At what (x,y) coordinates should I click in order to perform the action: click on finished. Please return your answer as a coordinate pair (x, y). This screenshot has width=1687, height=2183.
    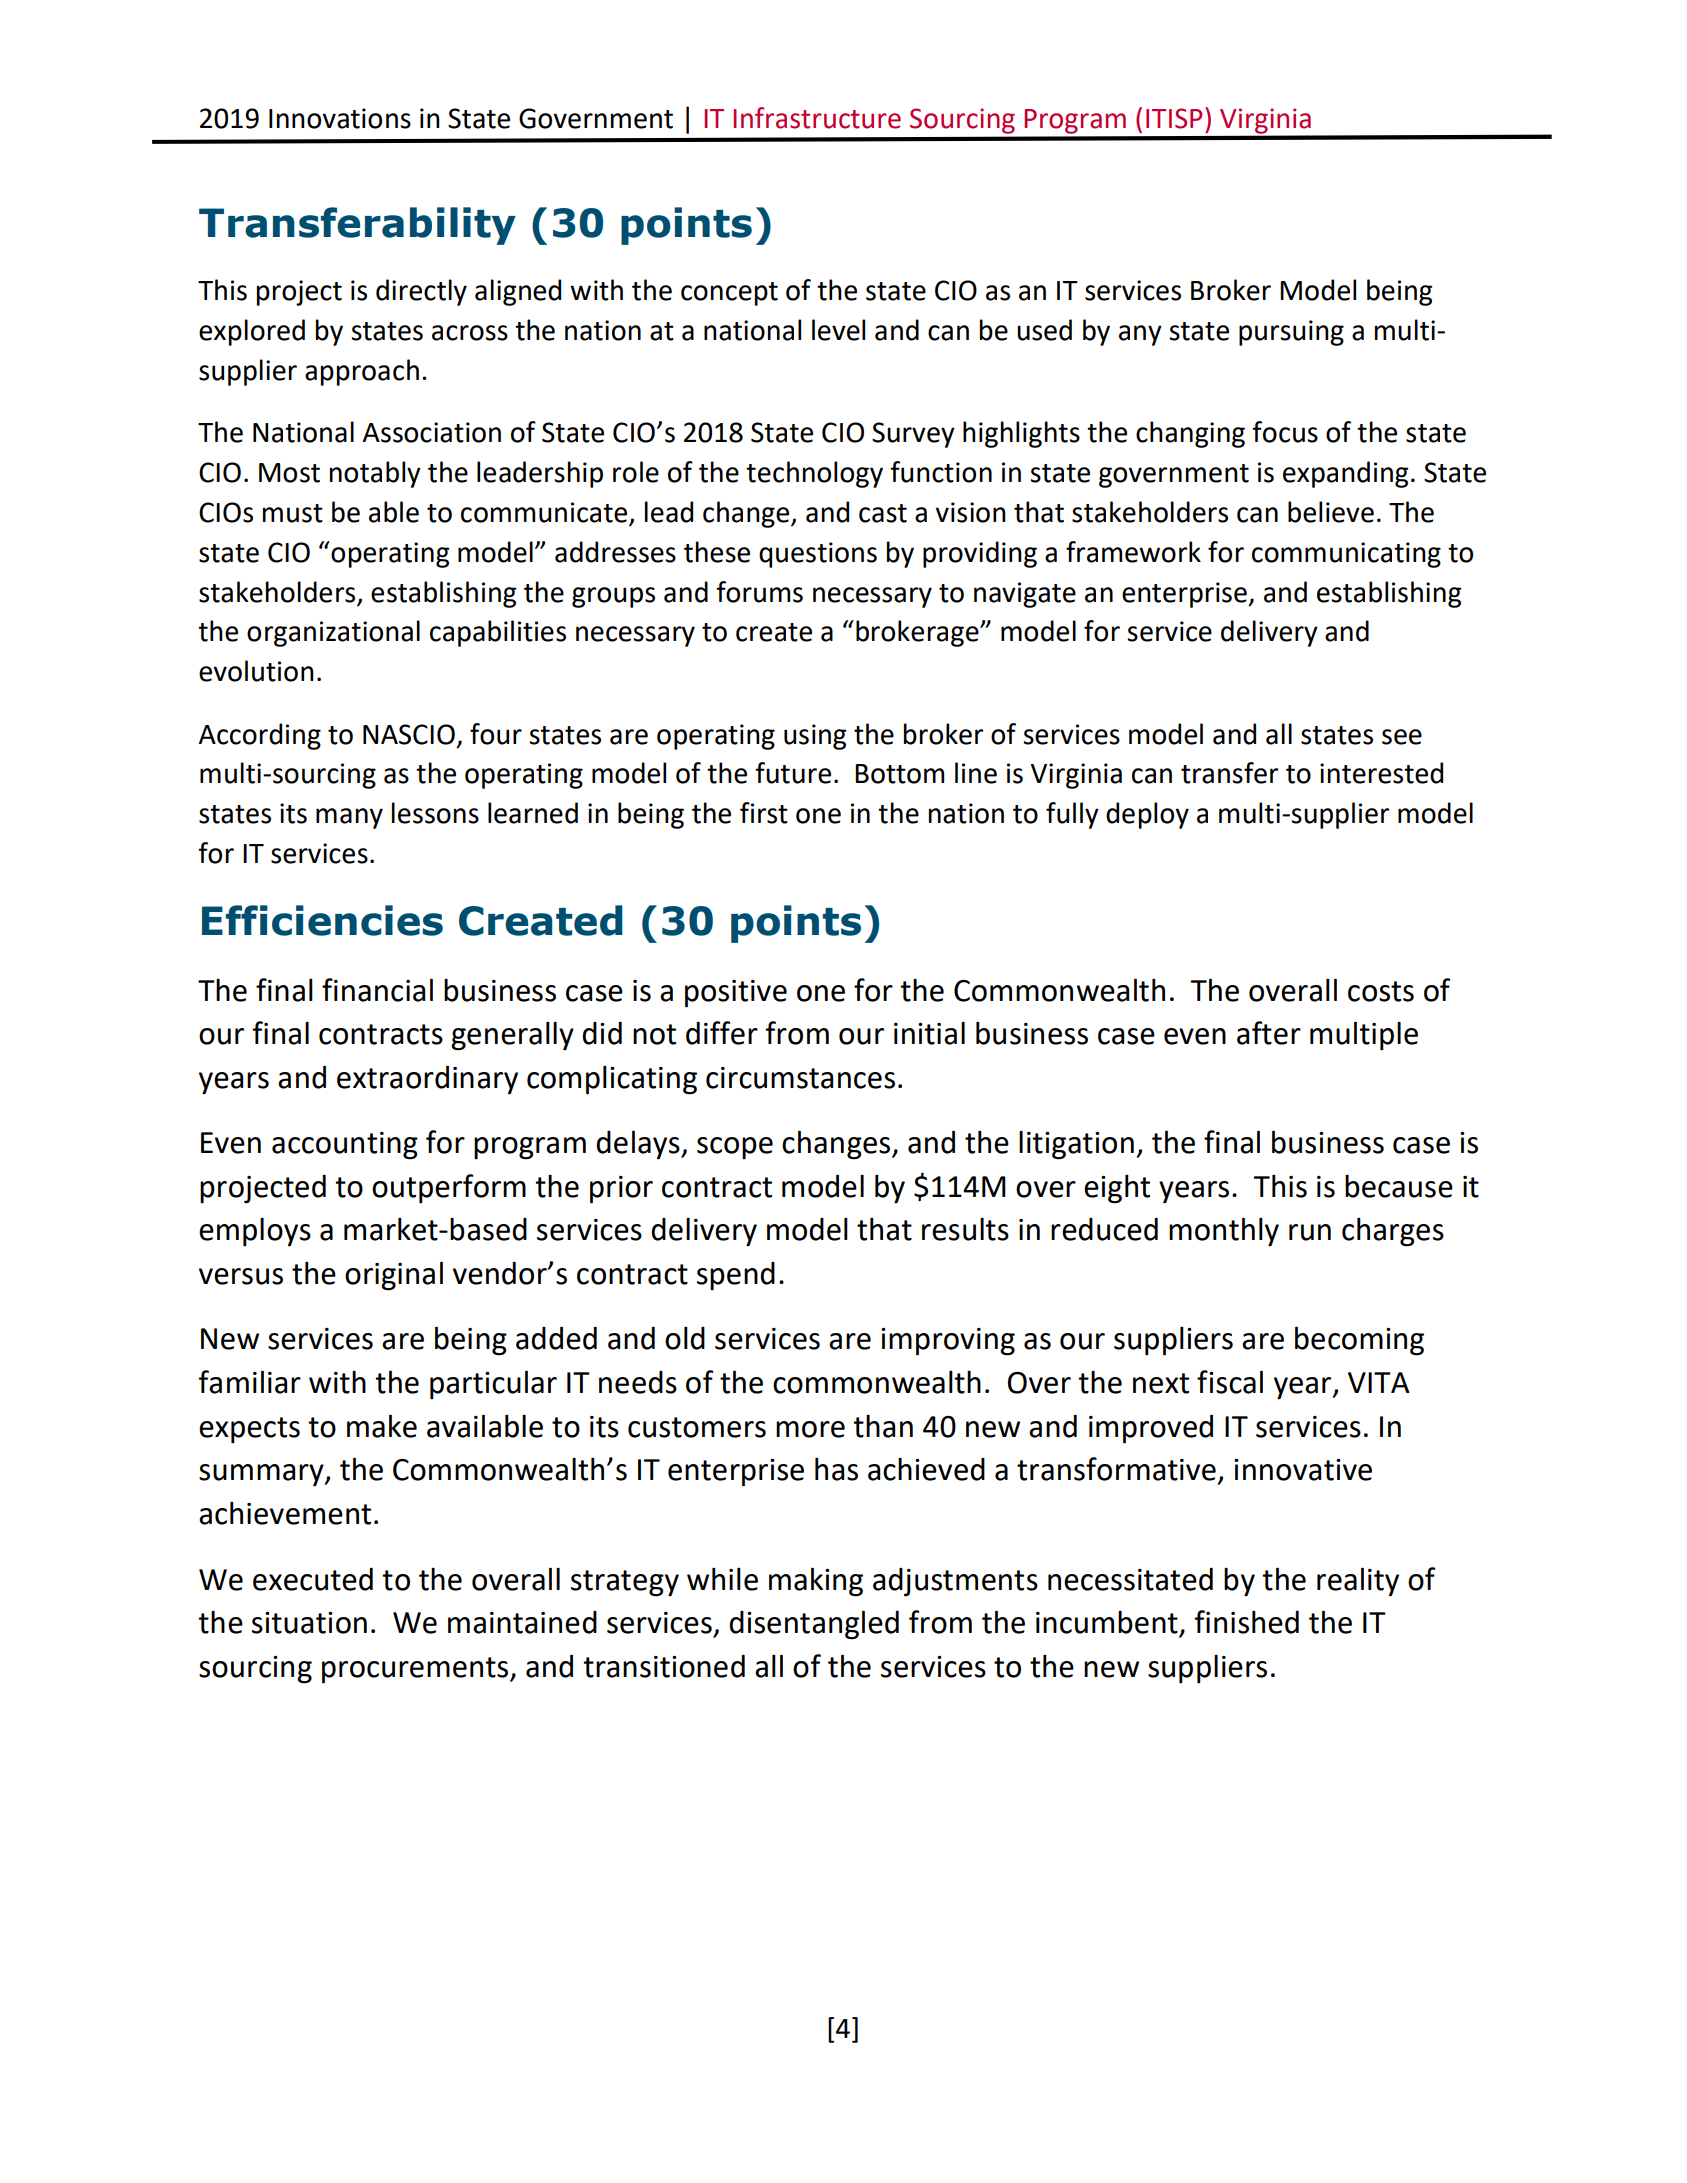
    Looking at the image, I should click on (1247, 1622).
